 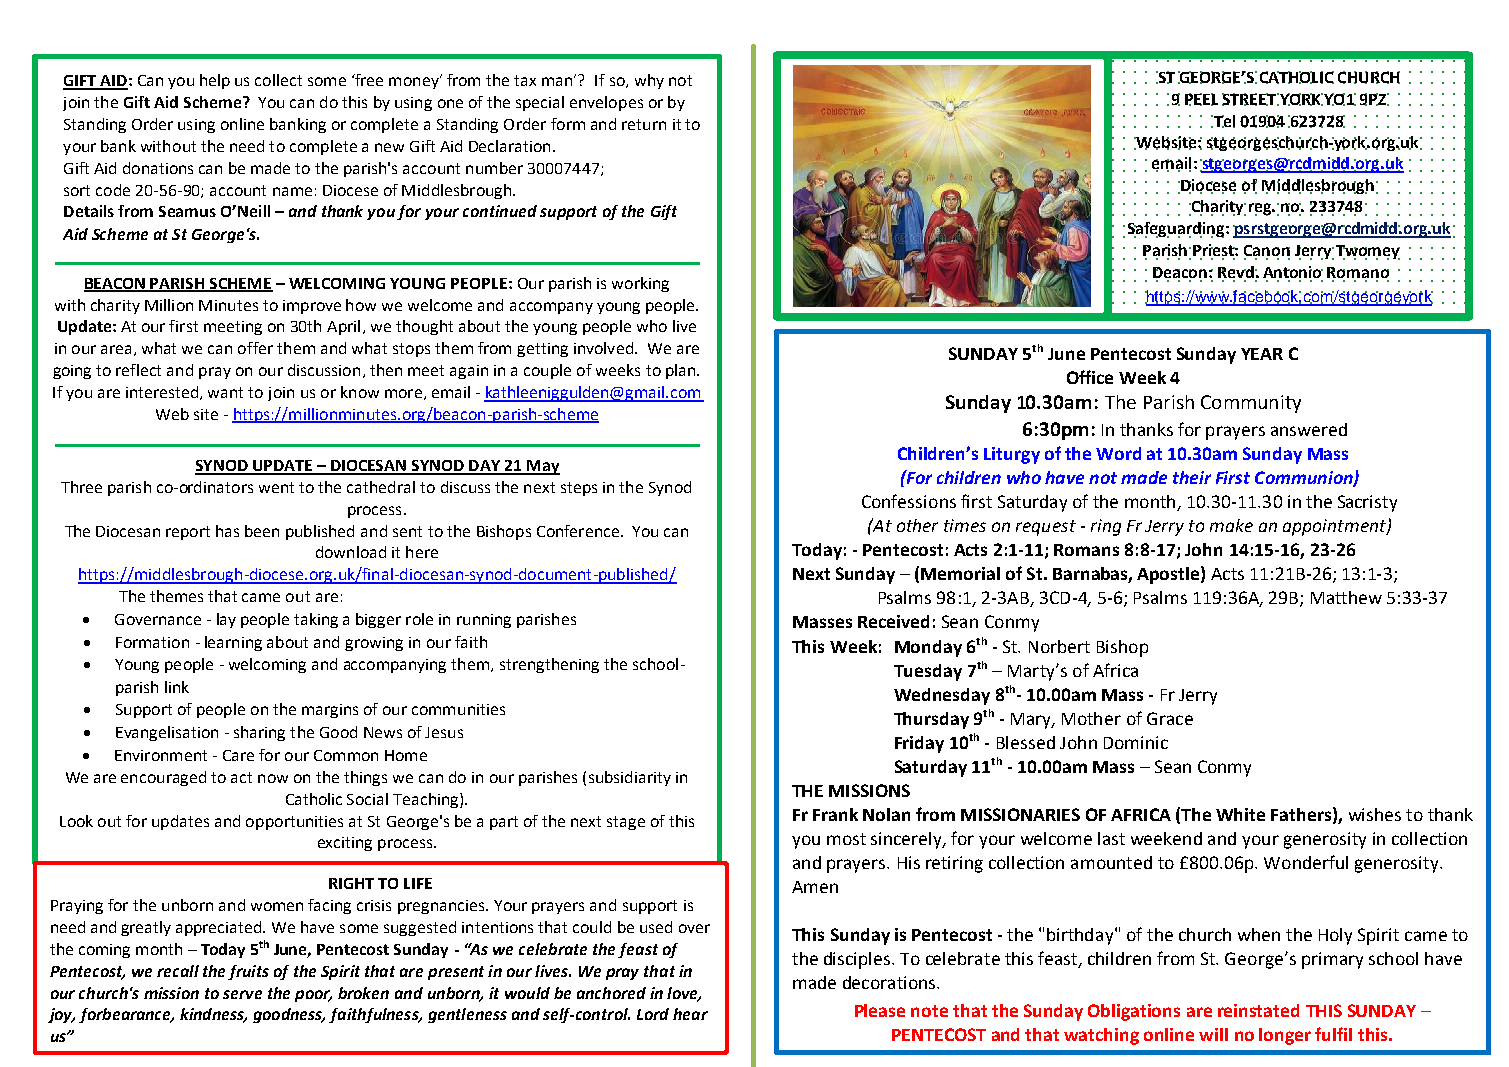 What do you see at coordinates (690, 1014) in the screenshot?
I see `hear` at bounding box center [690, 1014].
